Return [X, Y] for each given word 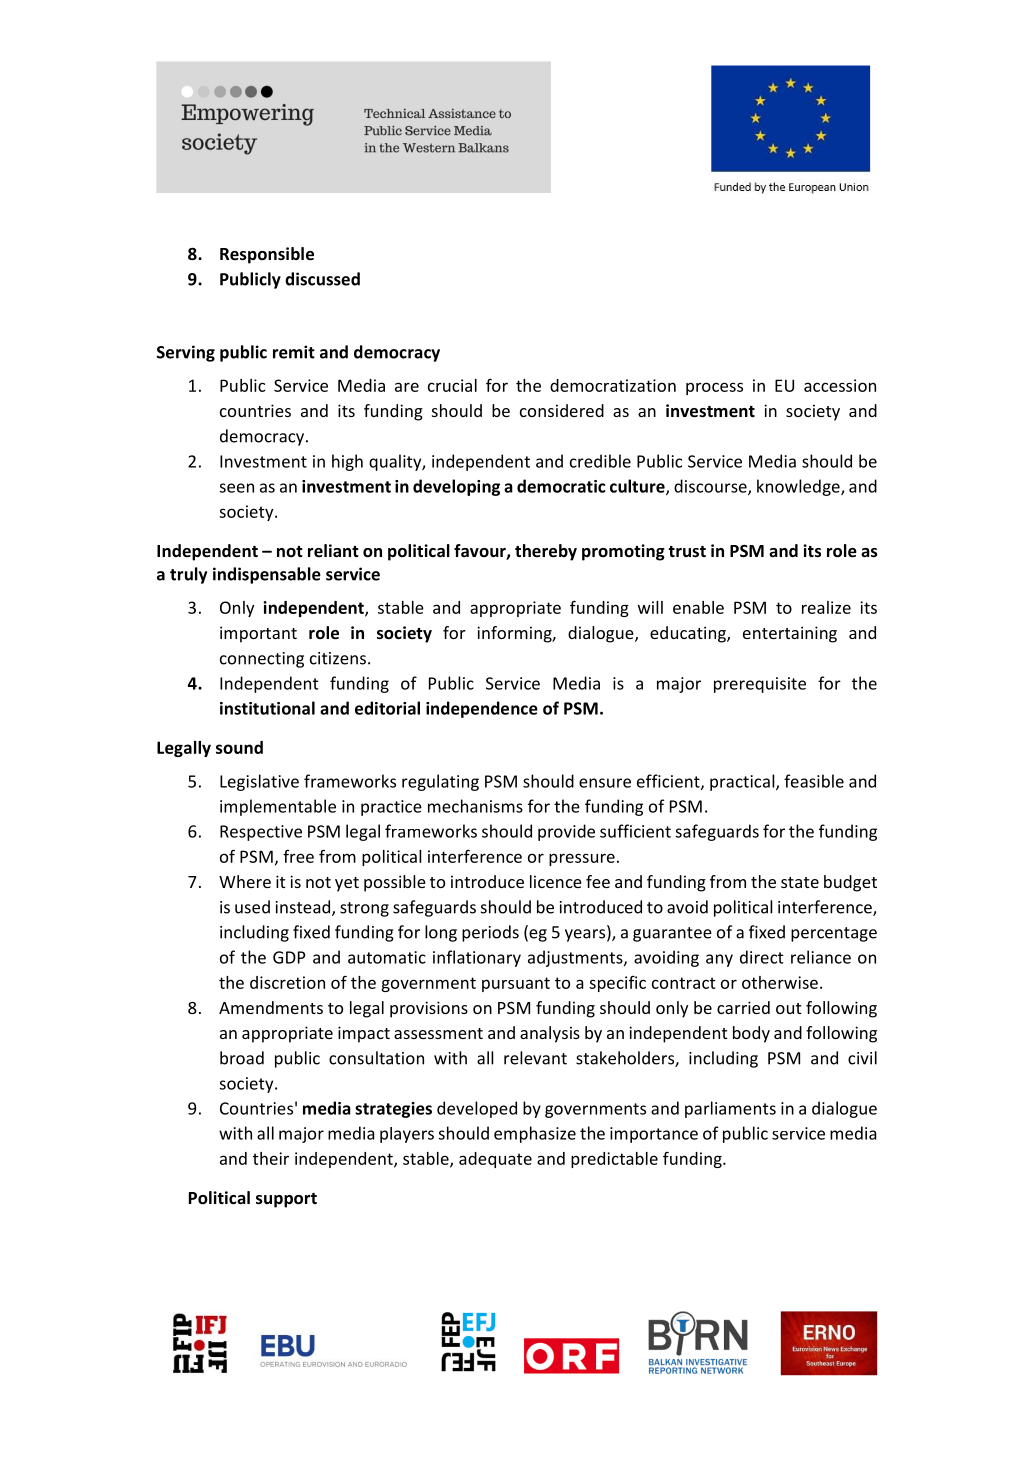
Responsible [267, 255]
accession [840, 385]
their [271, 1158]
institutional [267, 708]
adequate [495, 1160]
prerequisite [760, 685]
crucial [452, 385]
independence [482, 709]
